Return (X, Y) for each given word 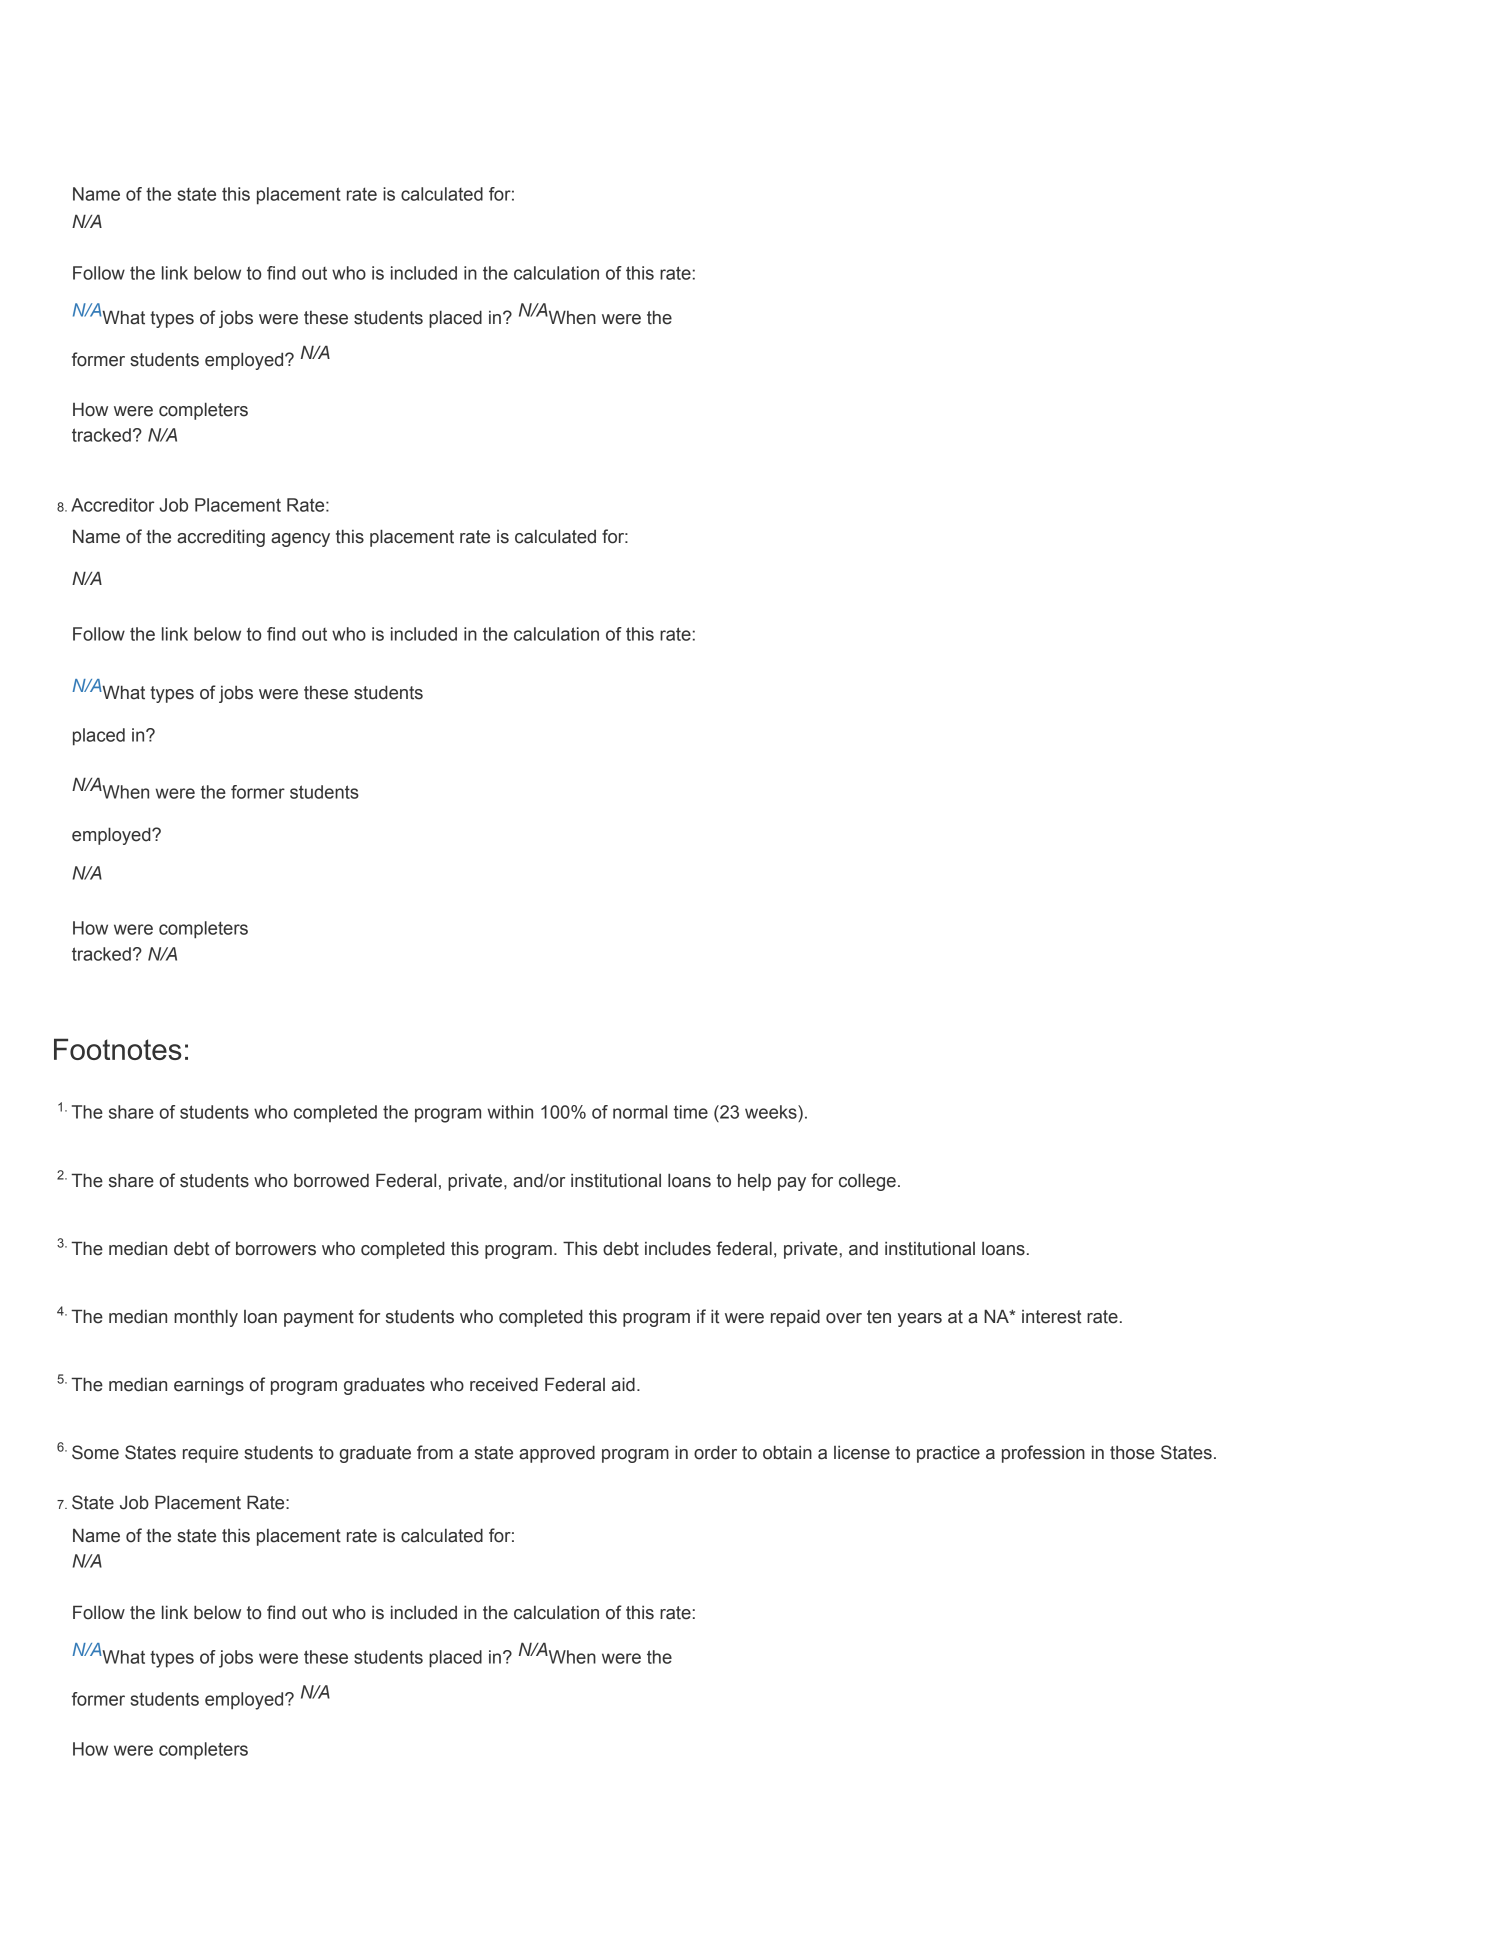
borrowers (276, 1249)
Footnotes (118, 1049)
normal (640, 1112)
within (510, 1112)
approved (557, 1454)
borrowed (331, 1181)
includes (678, 1248)
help (754, 1182)
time (691, 1112)
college (867, 1182)
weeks (772, 1112)
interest (1051, 1317)
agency (300, 540)
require (210, 1454)
